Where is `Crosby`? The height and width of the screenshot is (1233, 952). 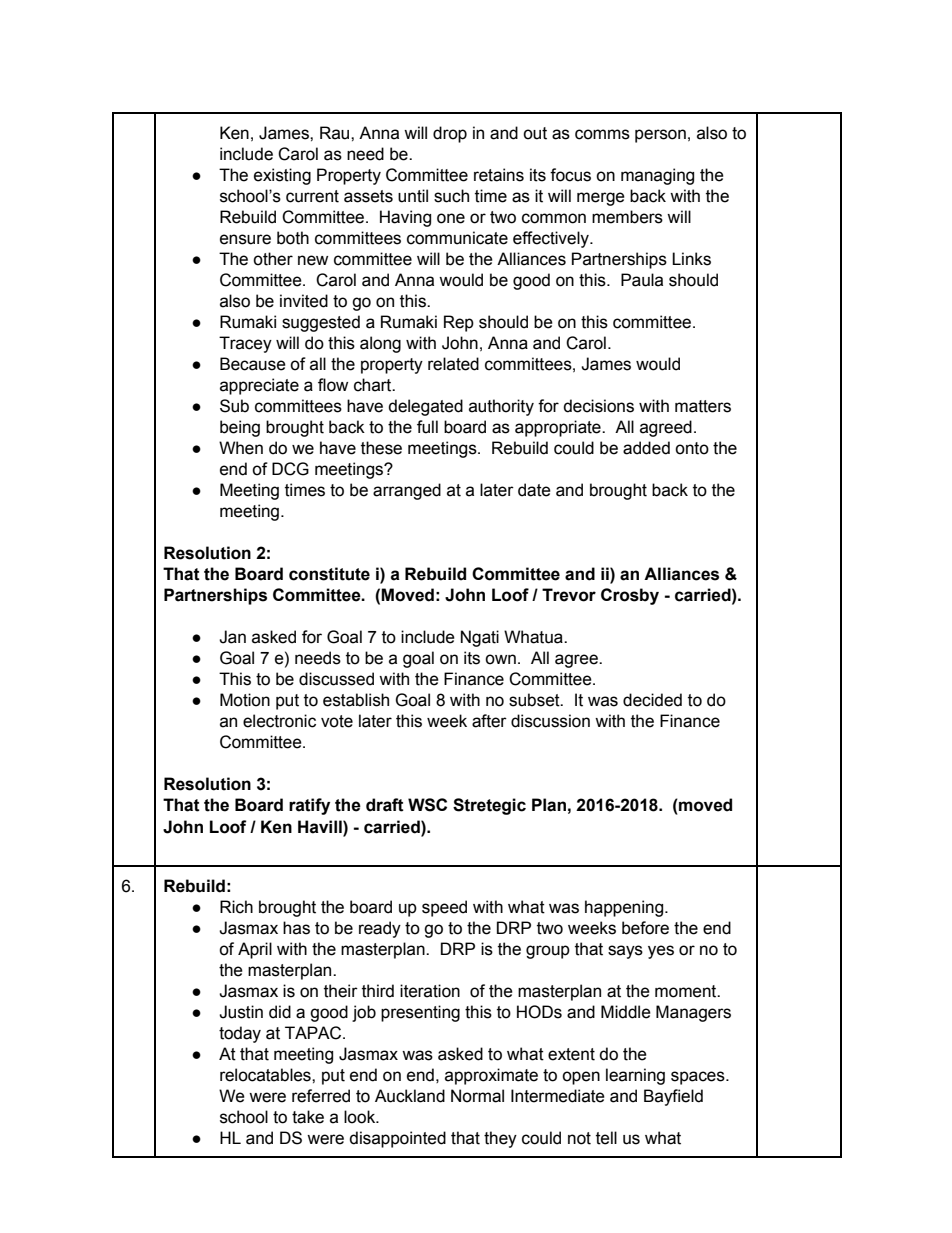
Crosby is located at coordinates (630, 596).
